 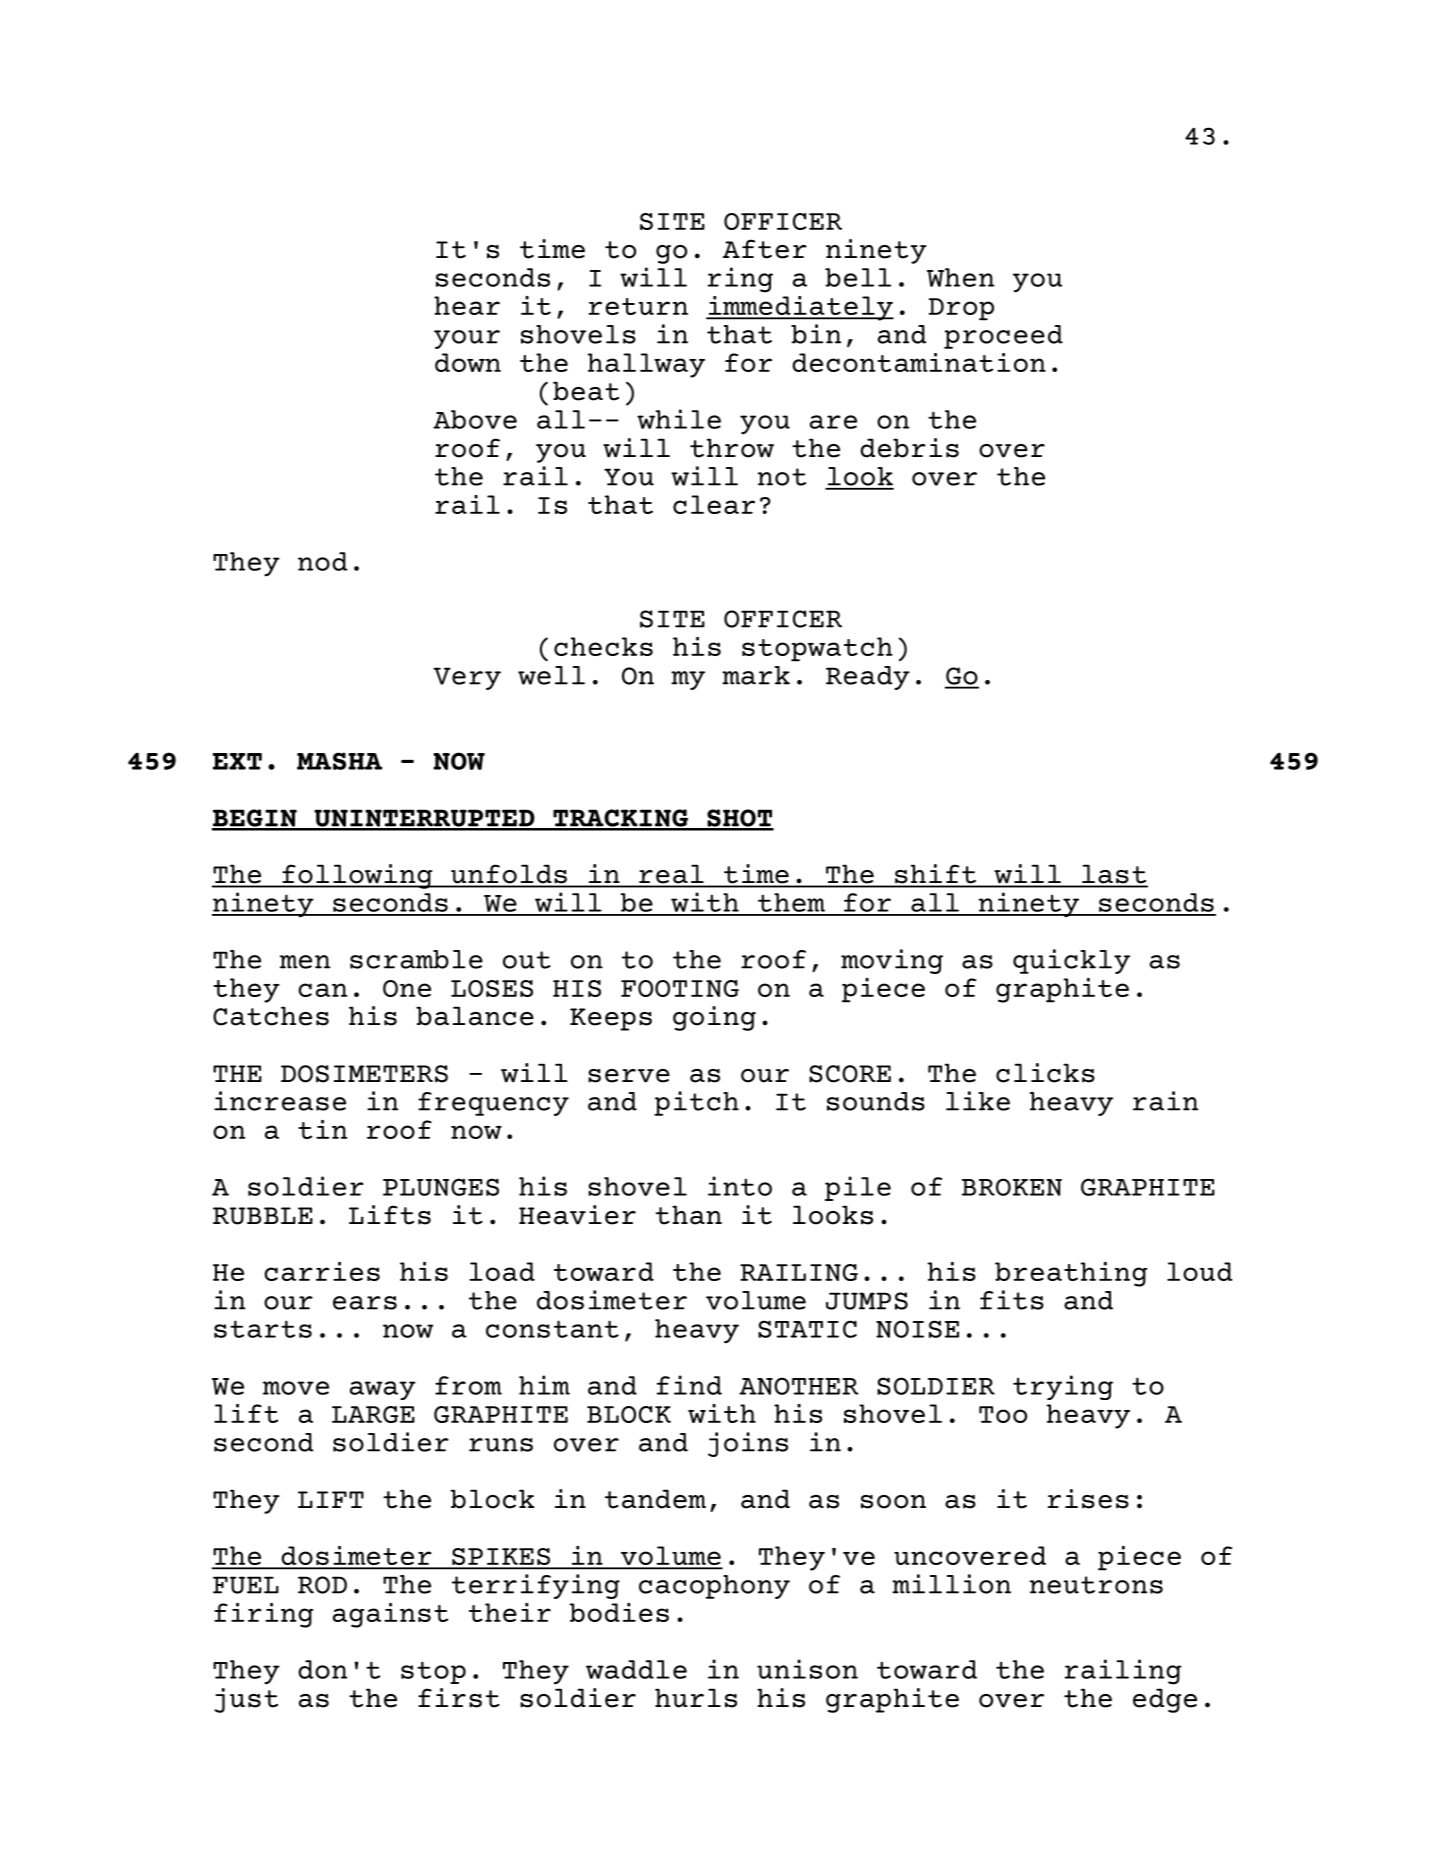 What do you see at coordinates (909, 448) in the image?
I see `debris` at bounding box center [909, 448].
